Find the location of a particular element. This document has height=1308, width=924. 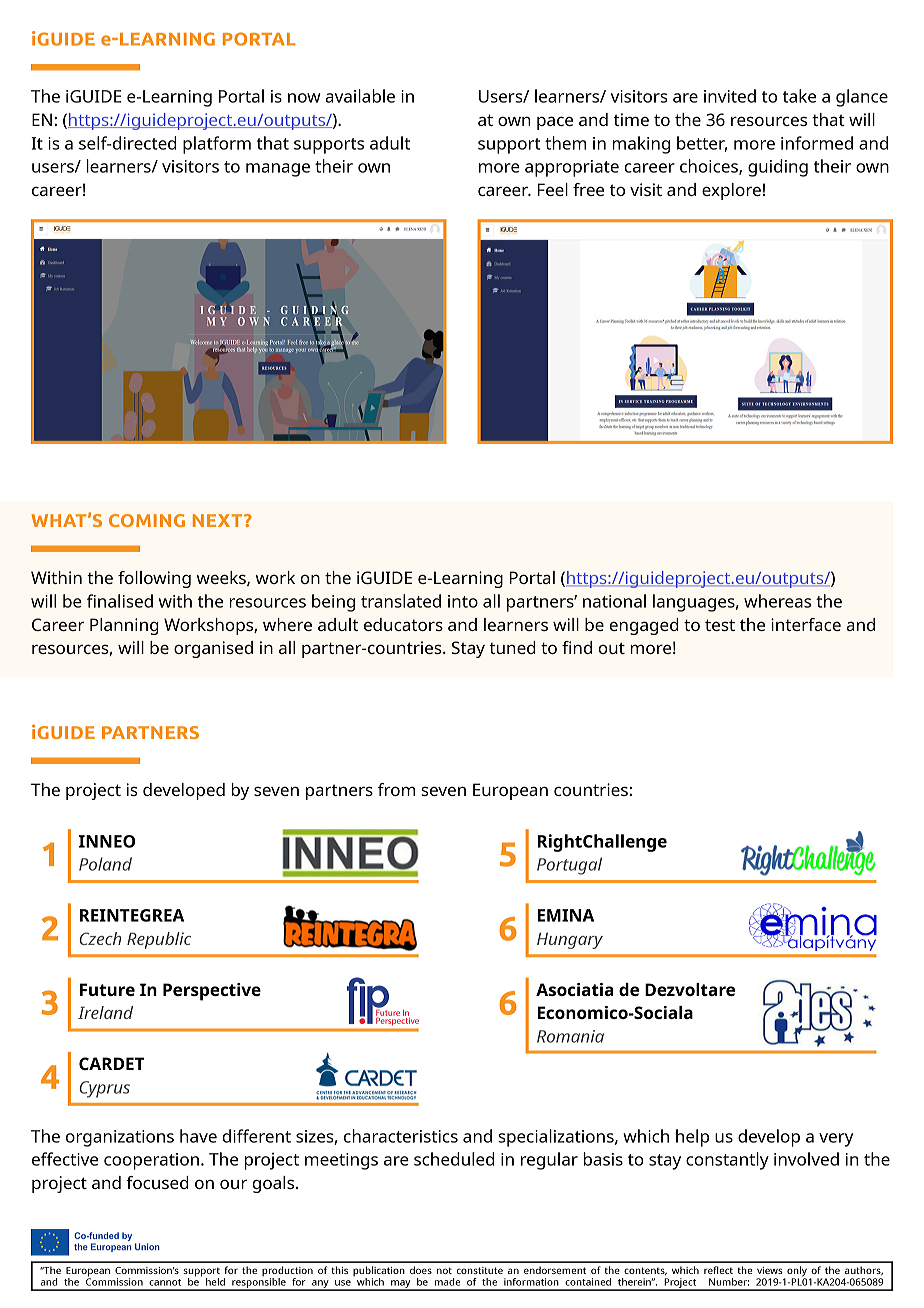

pace is located at coordinates (555, 123).
